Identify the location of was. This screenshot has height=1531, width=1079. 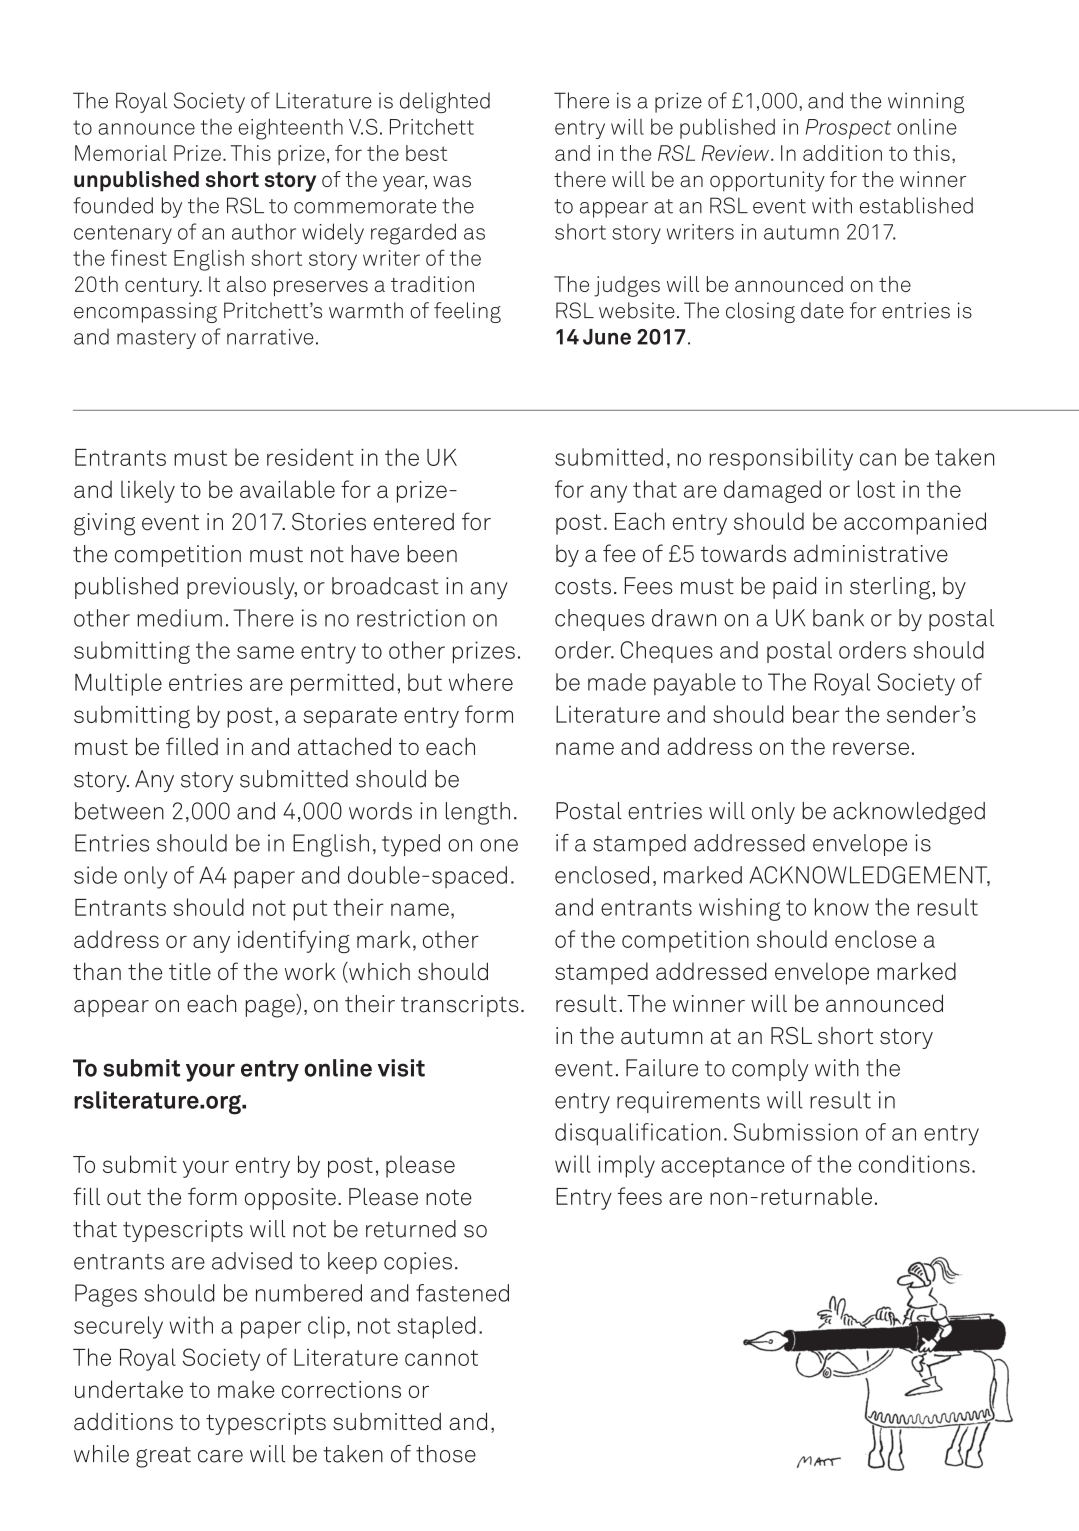
(452, 181).
